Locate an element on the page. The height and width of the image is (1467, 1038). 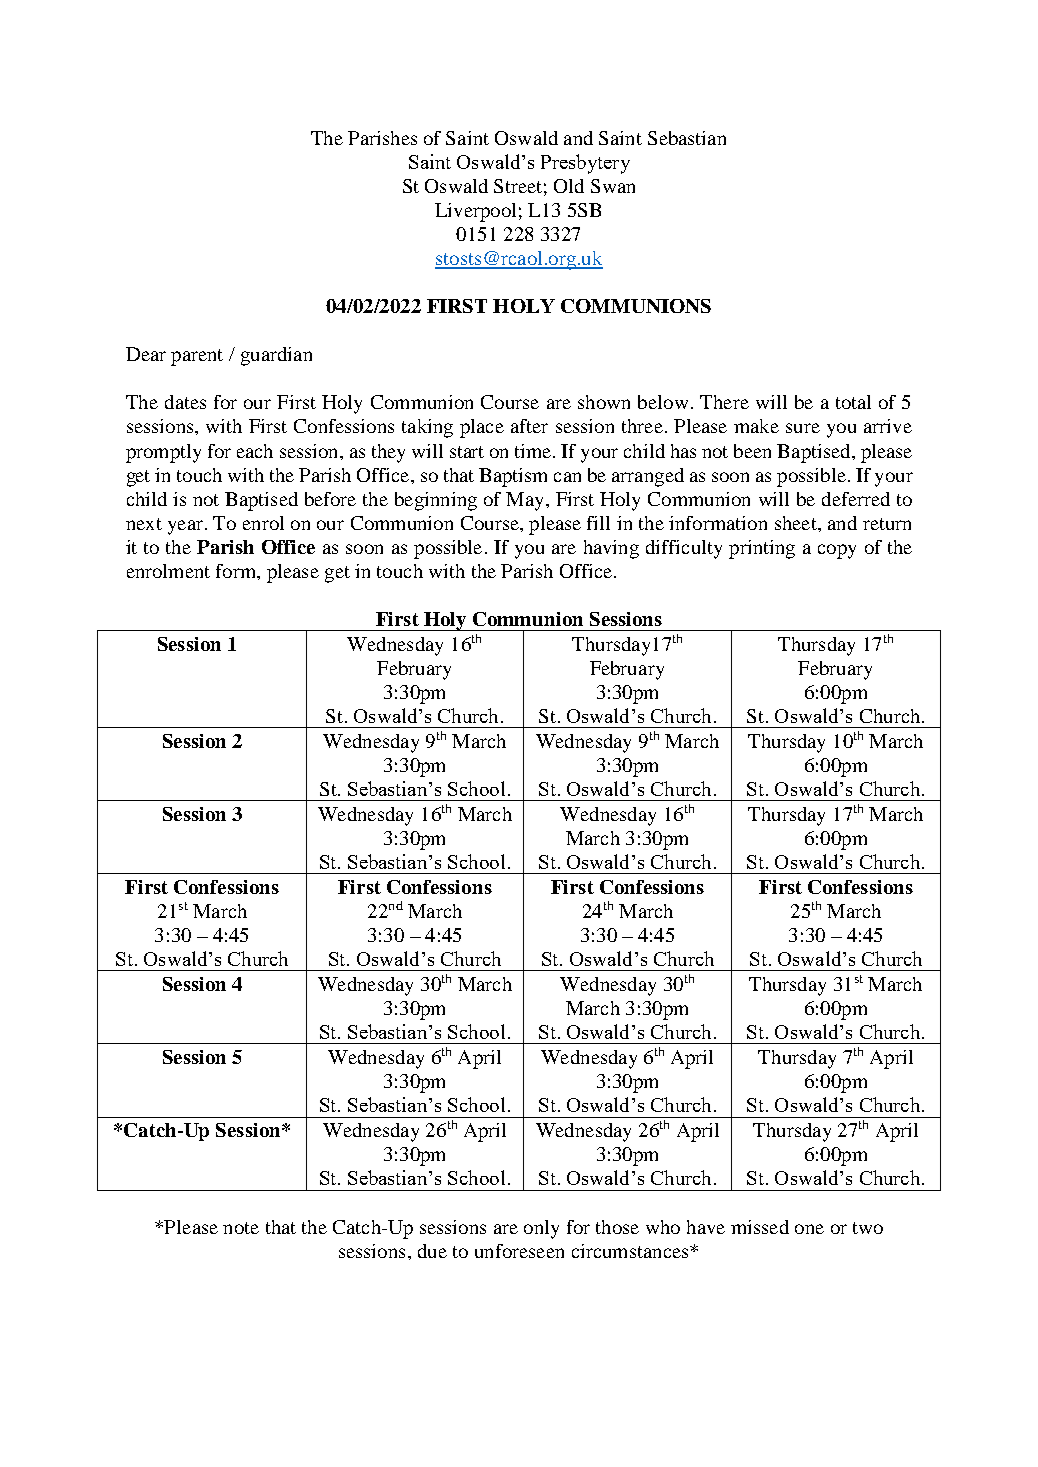
copy is located at coordinates (837, 551).
